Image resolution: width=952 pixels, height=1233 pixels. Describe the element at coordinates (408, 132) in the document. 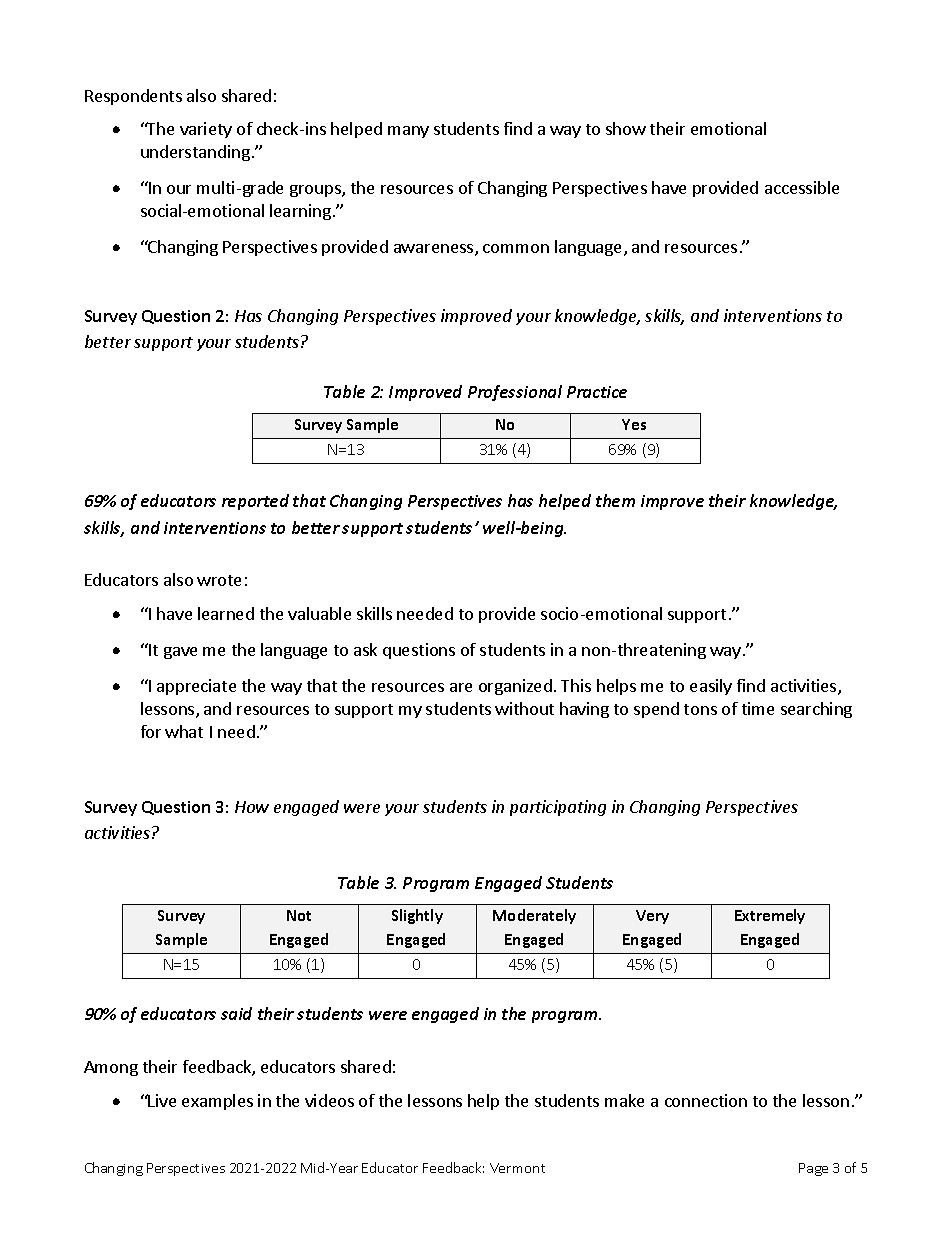

I see `many` at that location.
